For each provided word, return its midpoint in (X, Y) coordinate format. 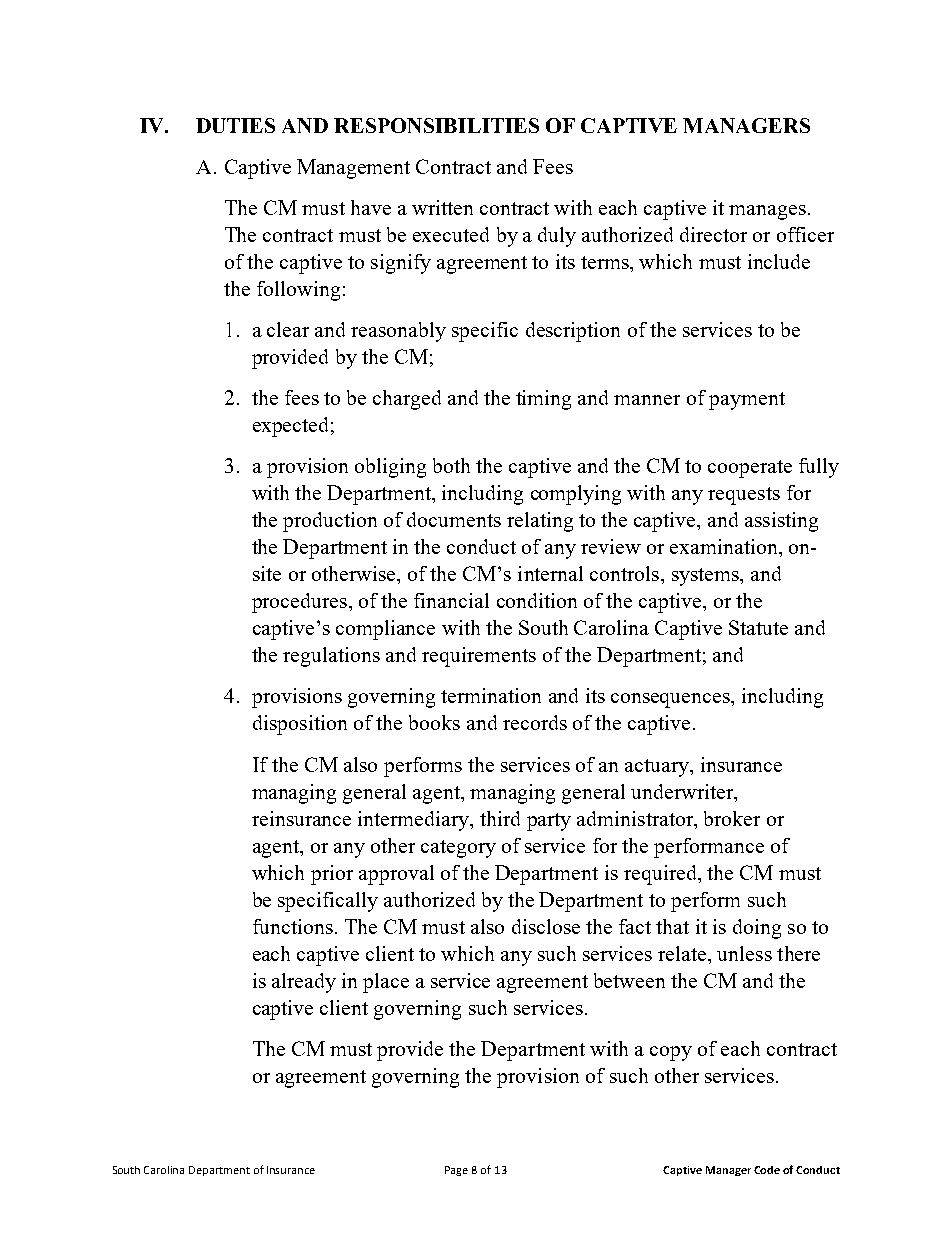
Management (353, 169)
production (330, 522)
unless (744, 953)
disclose (546, 926)
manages (767, 212)
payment (747, 401)
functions (293, 926)
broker (732, 818)
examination (725, 546)
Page (456, 1171)
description (573, 332)
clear (288, 329)
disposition (300, 725)
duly (557, 237)
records (535, 722)
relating (540, 522)
